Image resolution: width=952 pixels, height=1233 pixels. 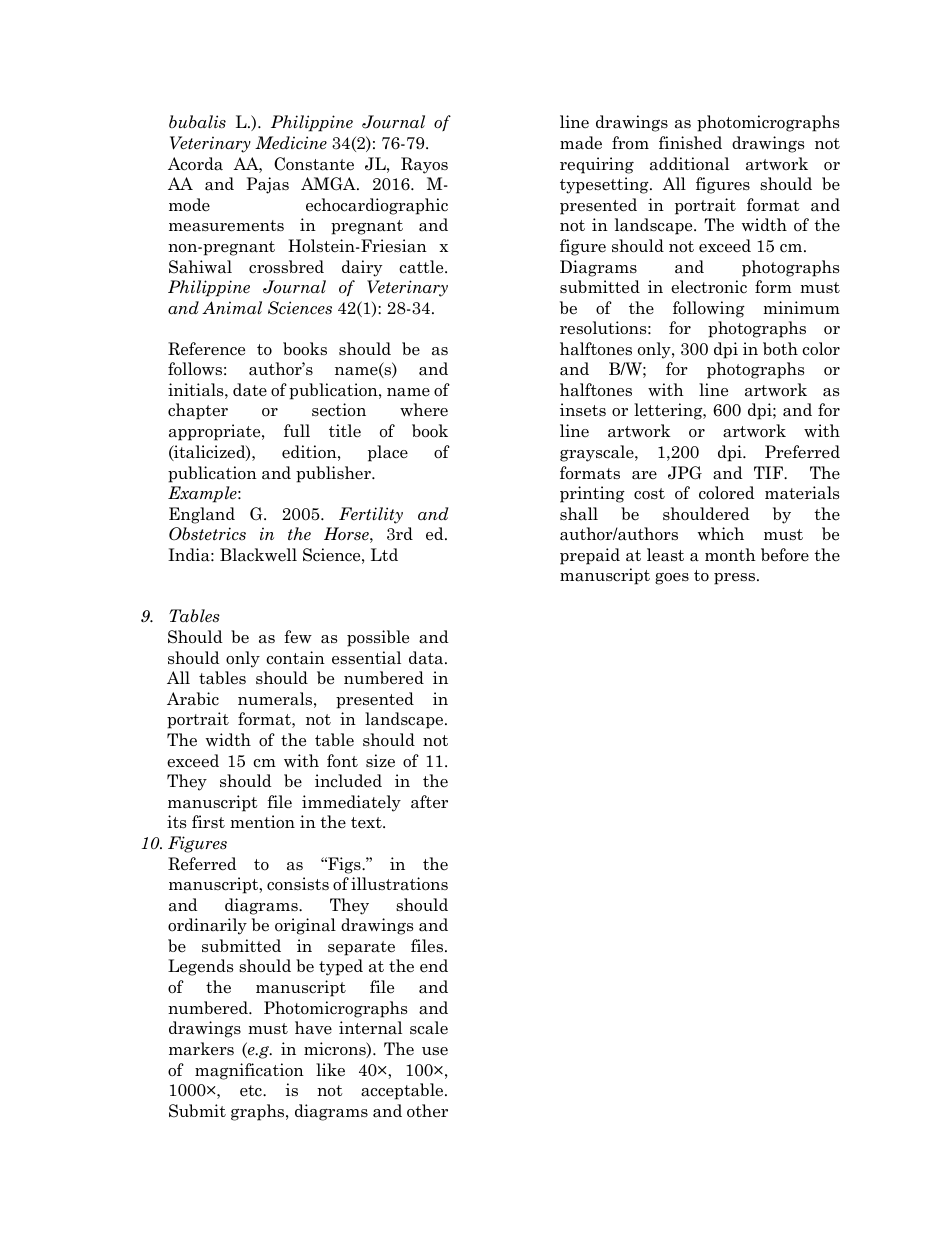 I want to click on Blackwell, so click(x=258, y=555).
